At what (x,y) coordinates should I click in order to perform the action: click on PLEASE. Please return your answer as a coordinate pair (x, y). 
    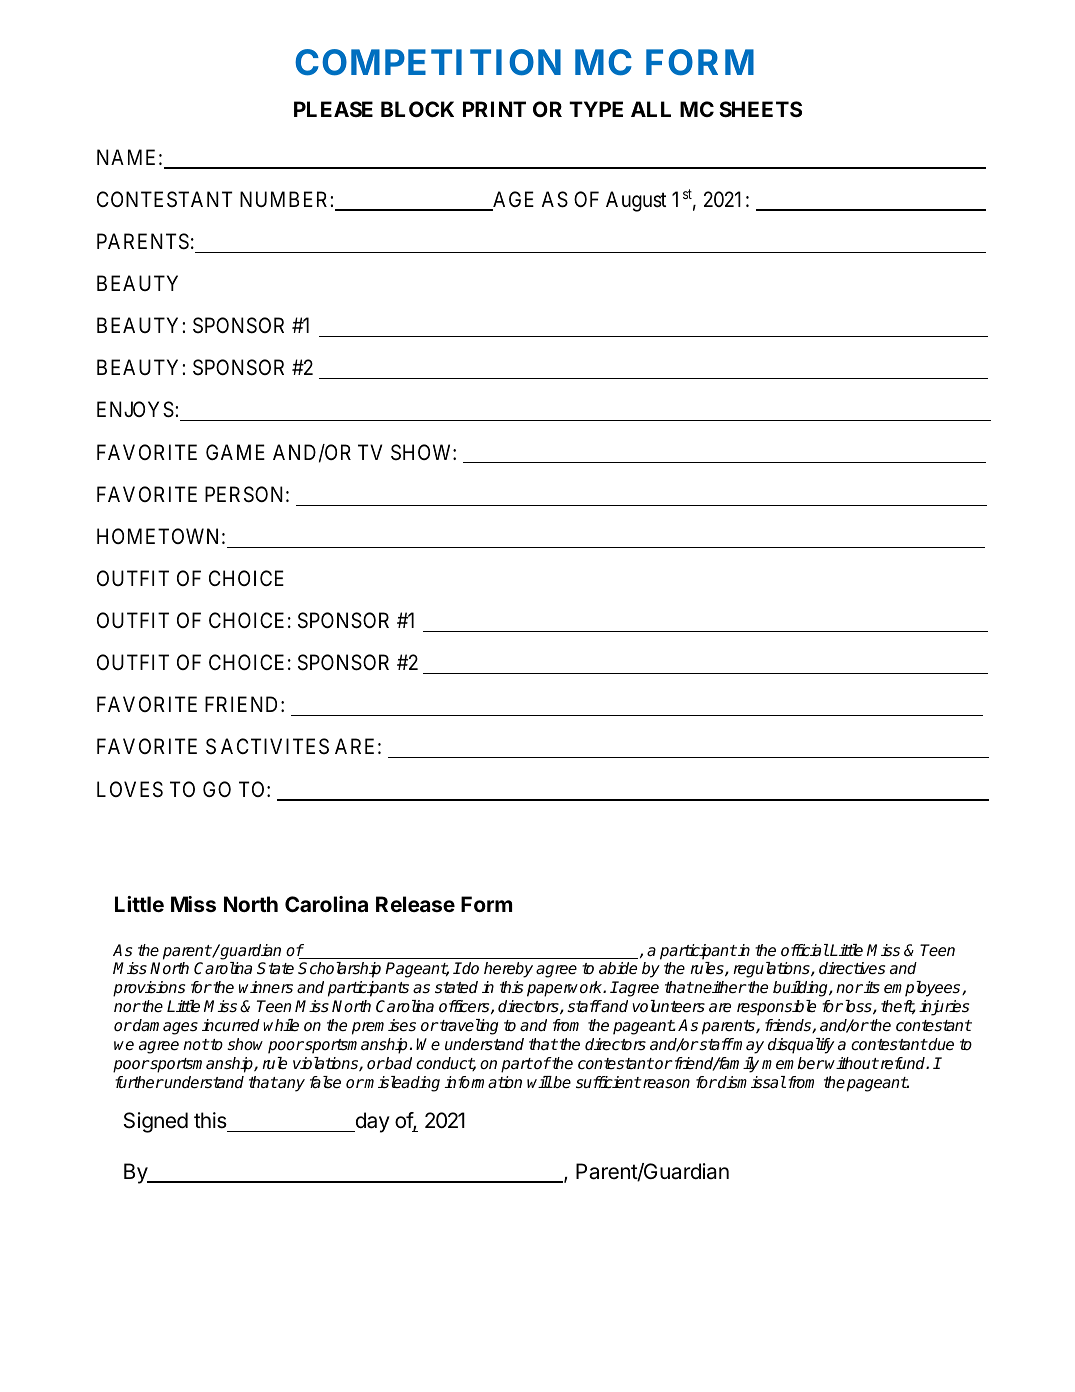
    Looking at the image, I should click on (333, 109).
